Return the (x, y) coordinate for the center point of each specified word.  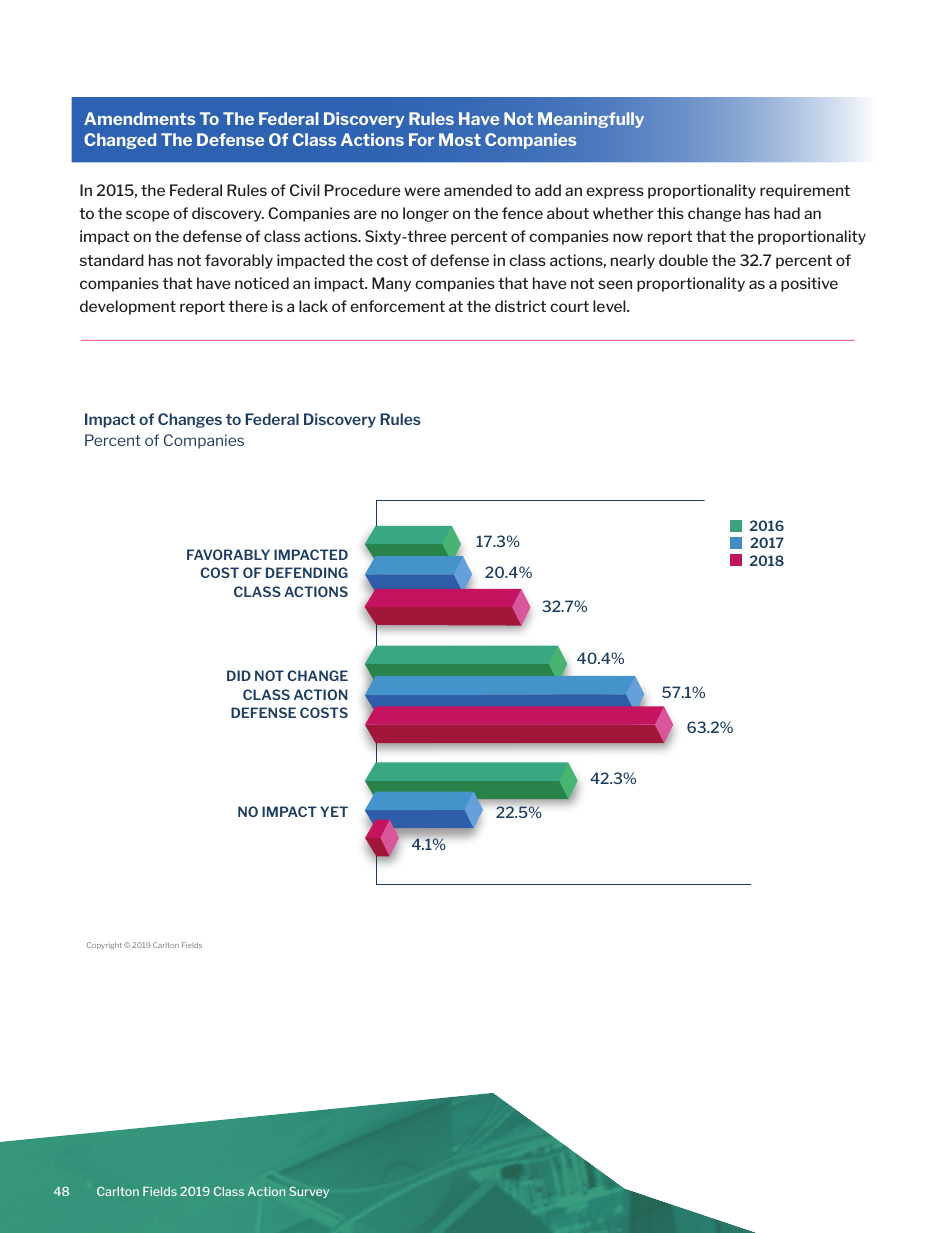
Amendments (139, 118)
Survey (309, 1192)
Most (460, 139)
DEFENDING (307, 572)
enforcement (397, 306)
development (128, 307)
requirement (805, 191)
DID (239, 675)
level (610, 306)
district (520, 306)
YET (334, 811)
